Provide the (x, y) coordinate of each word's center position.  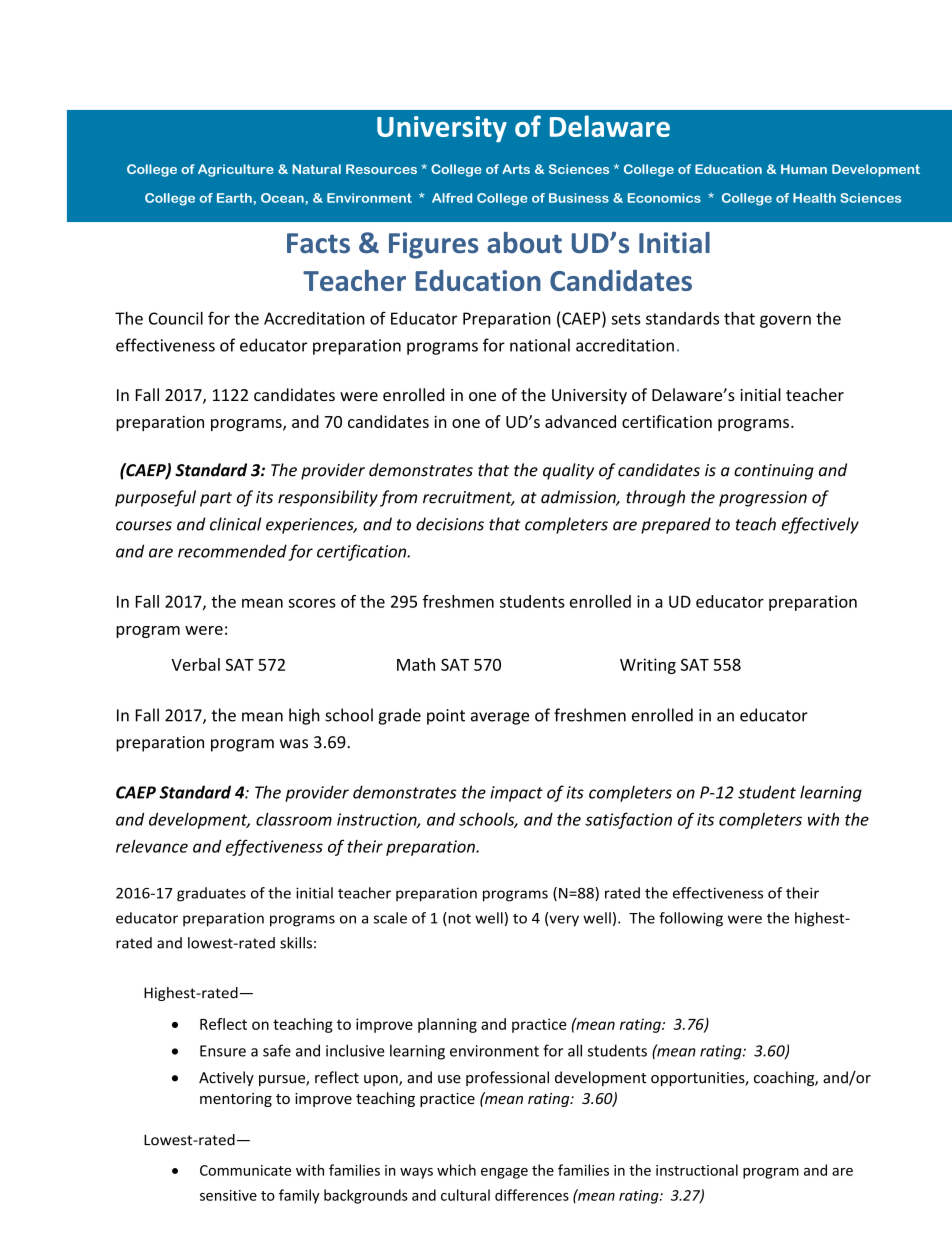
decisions (450, 524)
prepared (676, 525)
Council (176, 318)
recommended (232, 551)
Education (478, 280)
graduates (211, 894)
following (691, 919)
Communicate (245, 1170)
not (458, 919)
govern (785, 321)
